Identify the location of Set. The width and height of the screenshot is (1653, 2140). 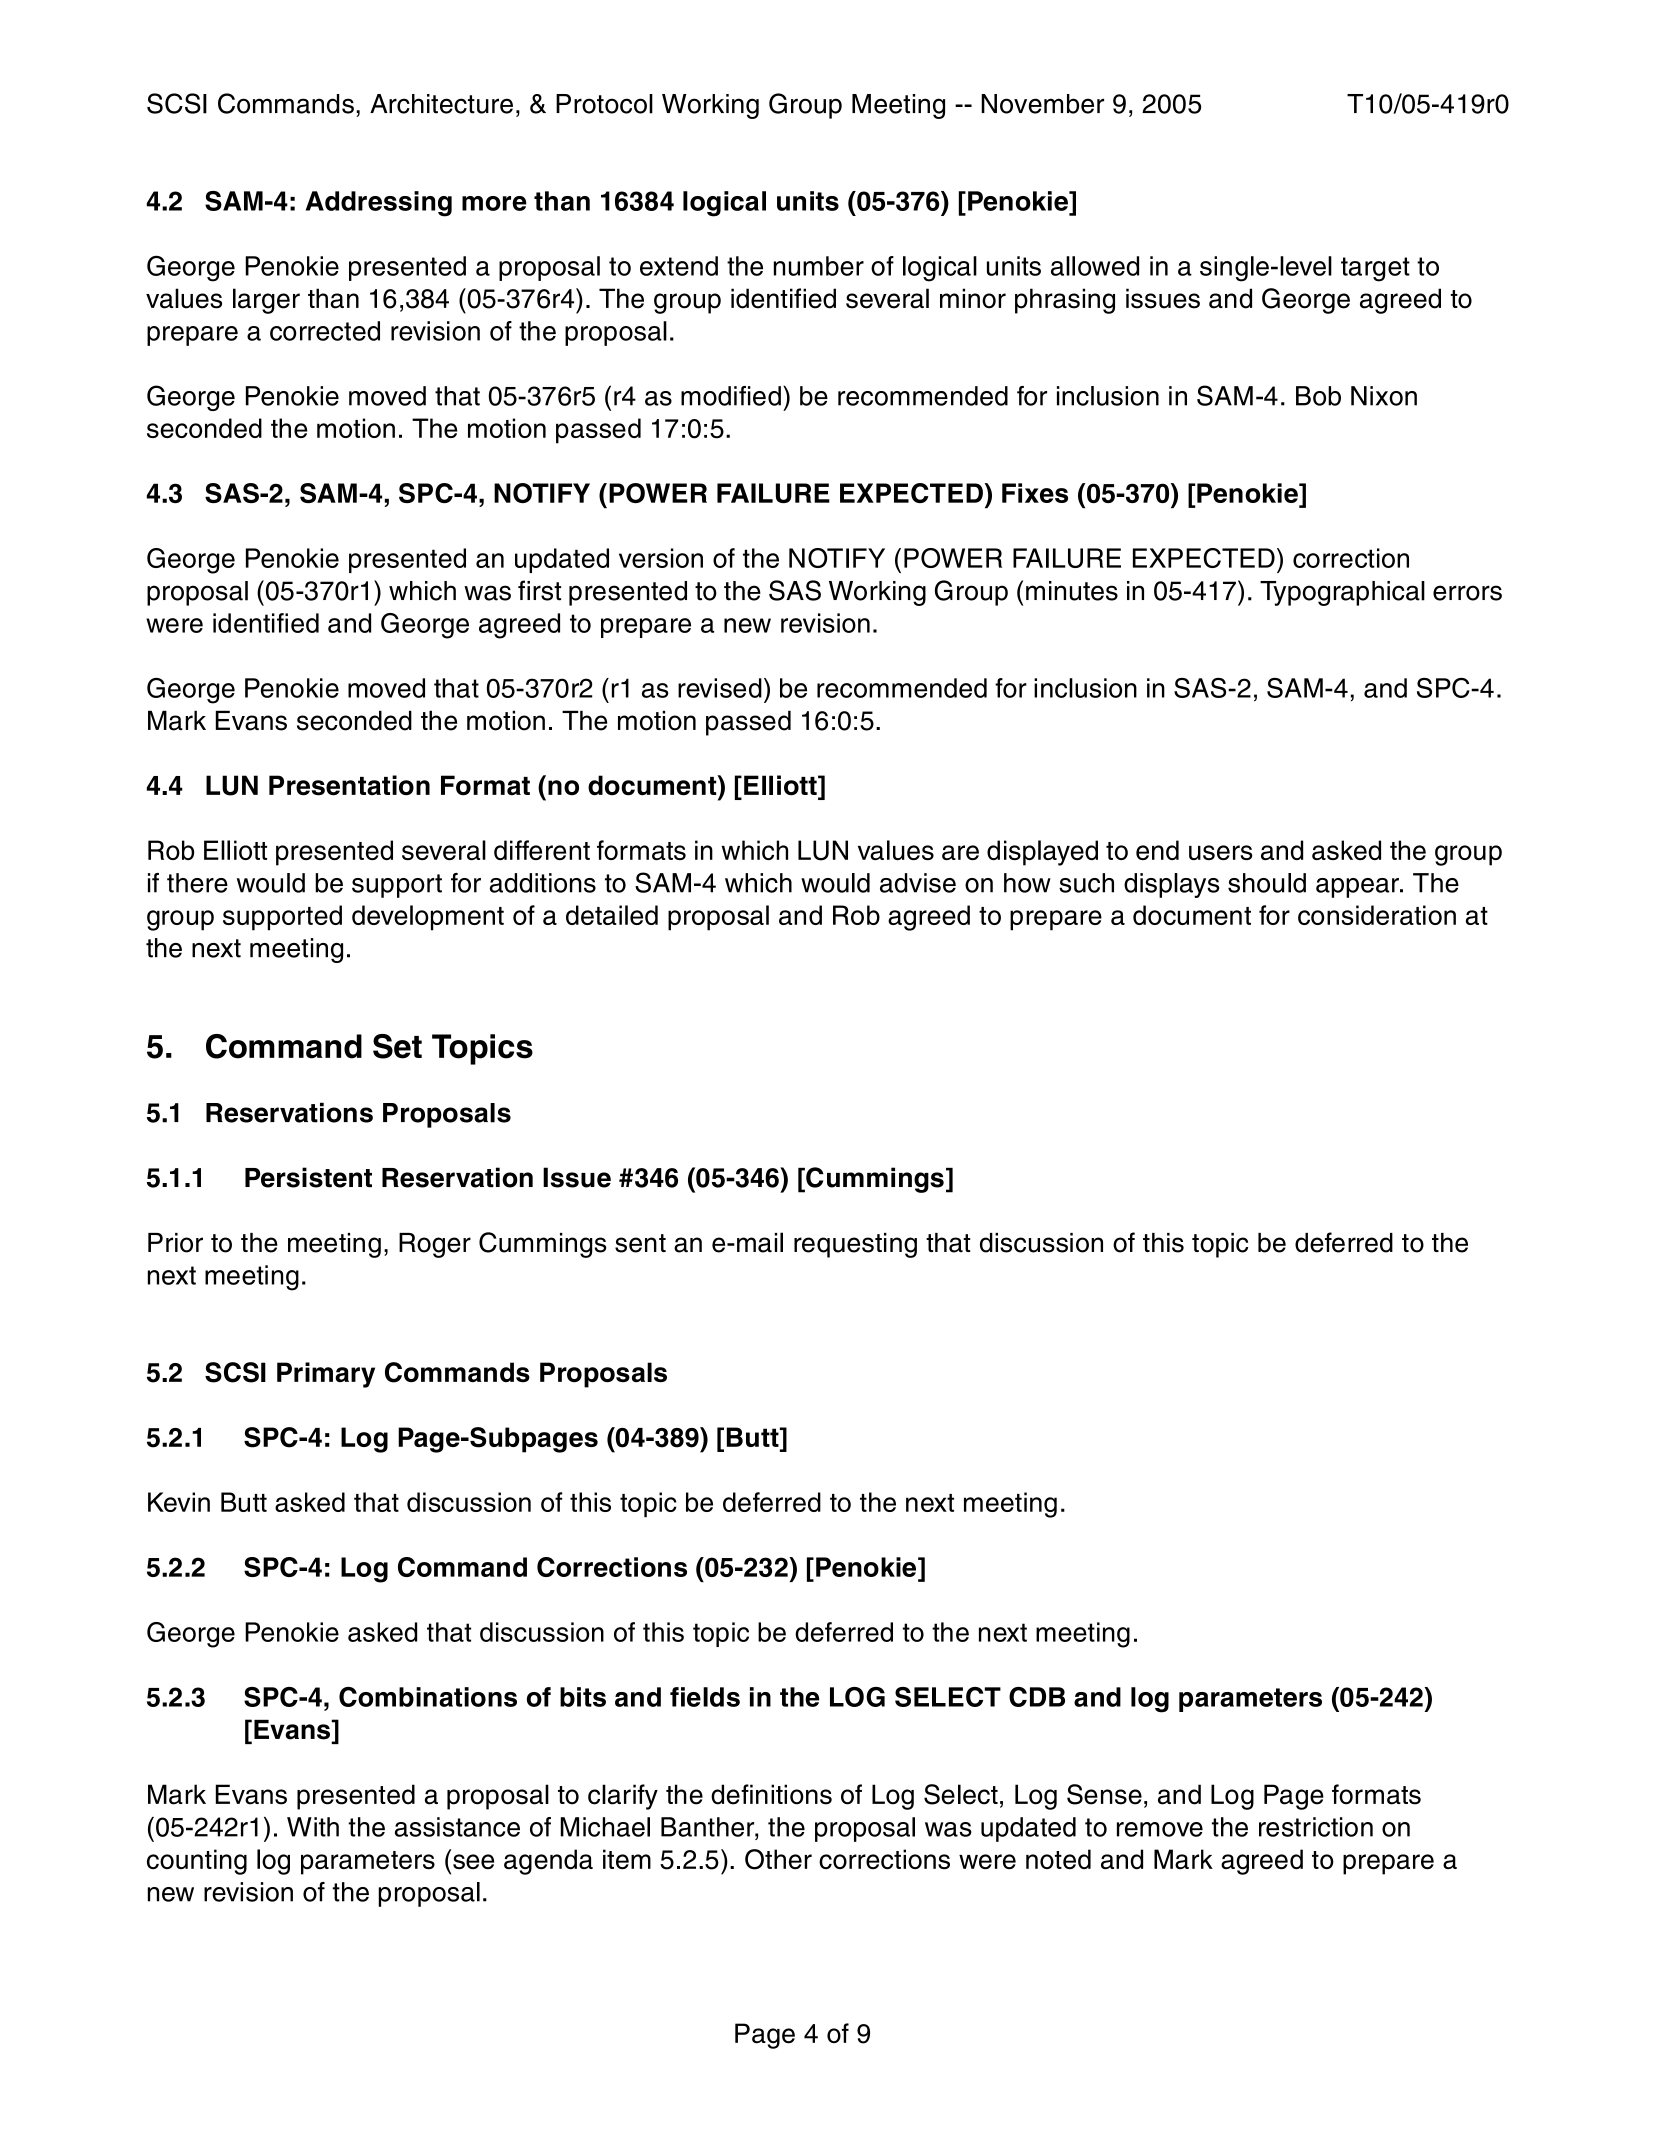
(397, 1046).
